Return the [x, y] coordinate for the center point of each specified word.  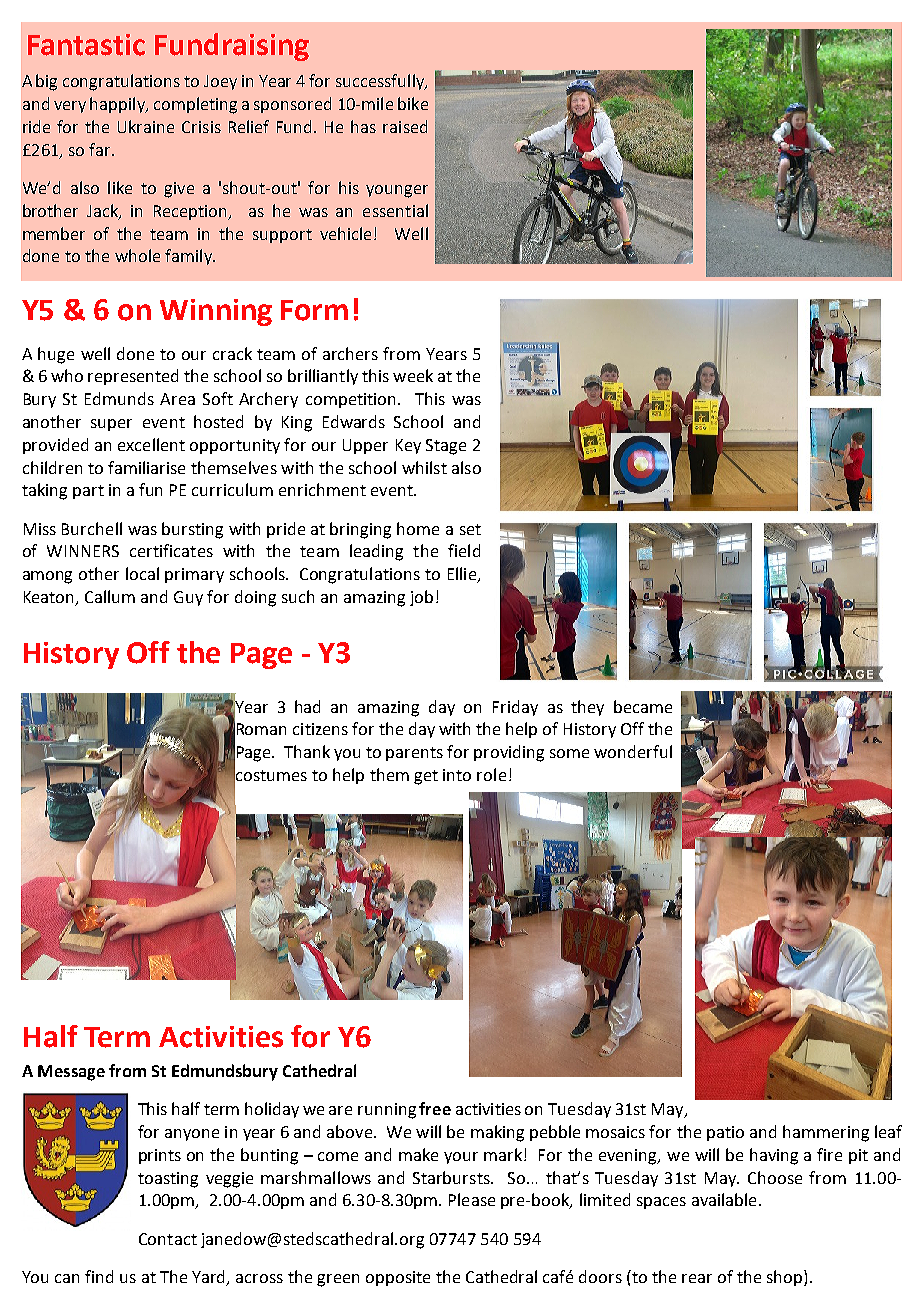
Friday [515, 708]
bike [413, 103]
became [643, 706]
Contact [168, 1239]
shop [786, 1278]
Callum [110, 596]
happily [118, 105]
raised [405, 126]
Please [472, 1199]
